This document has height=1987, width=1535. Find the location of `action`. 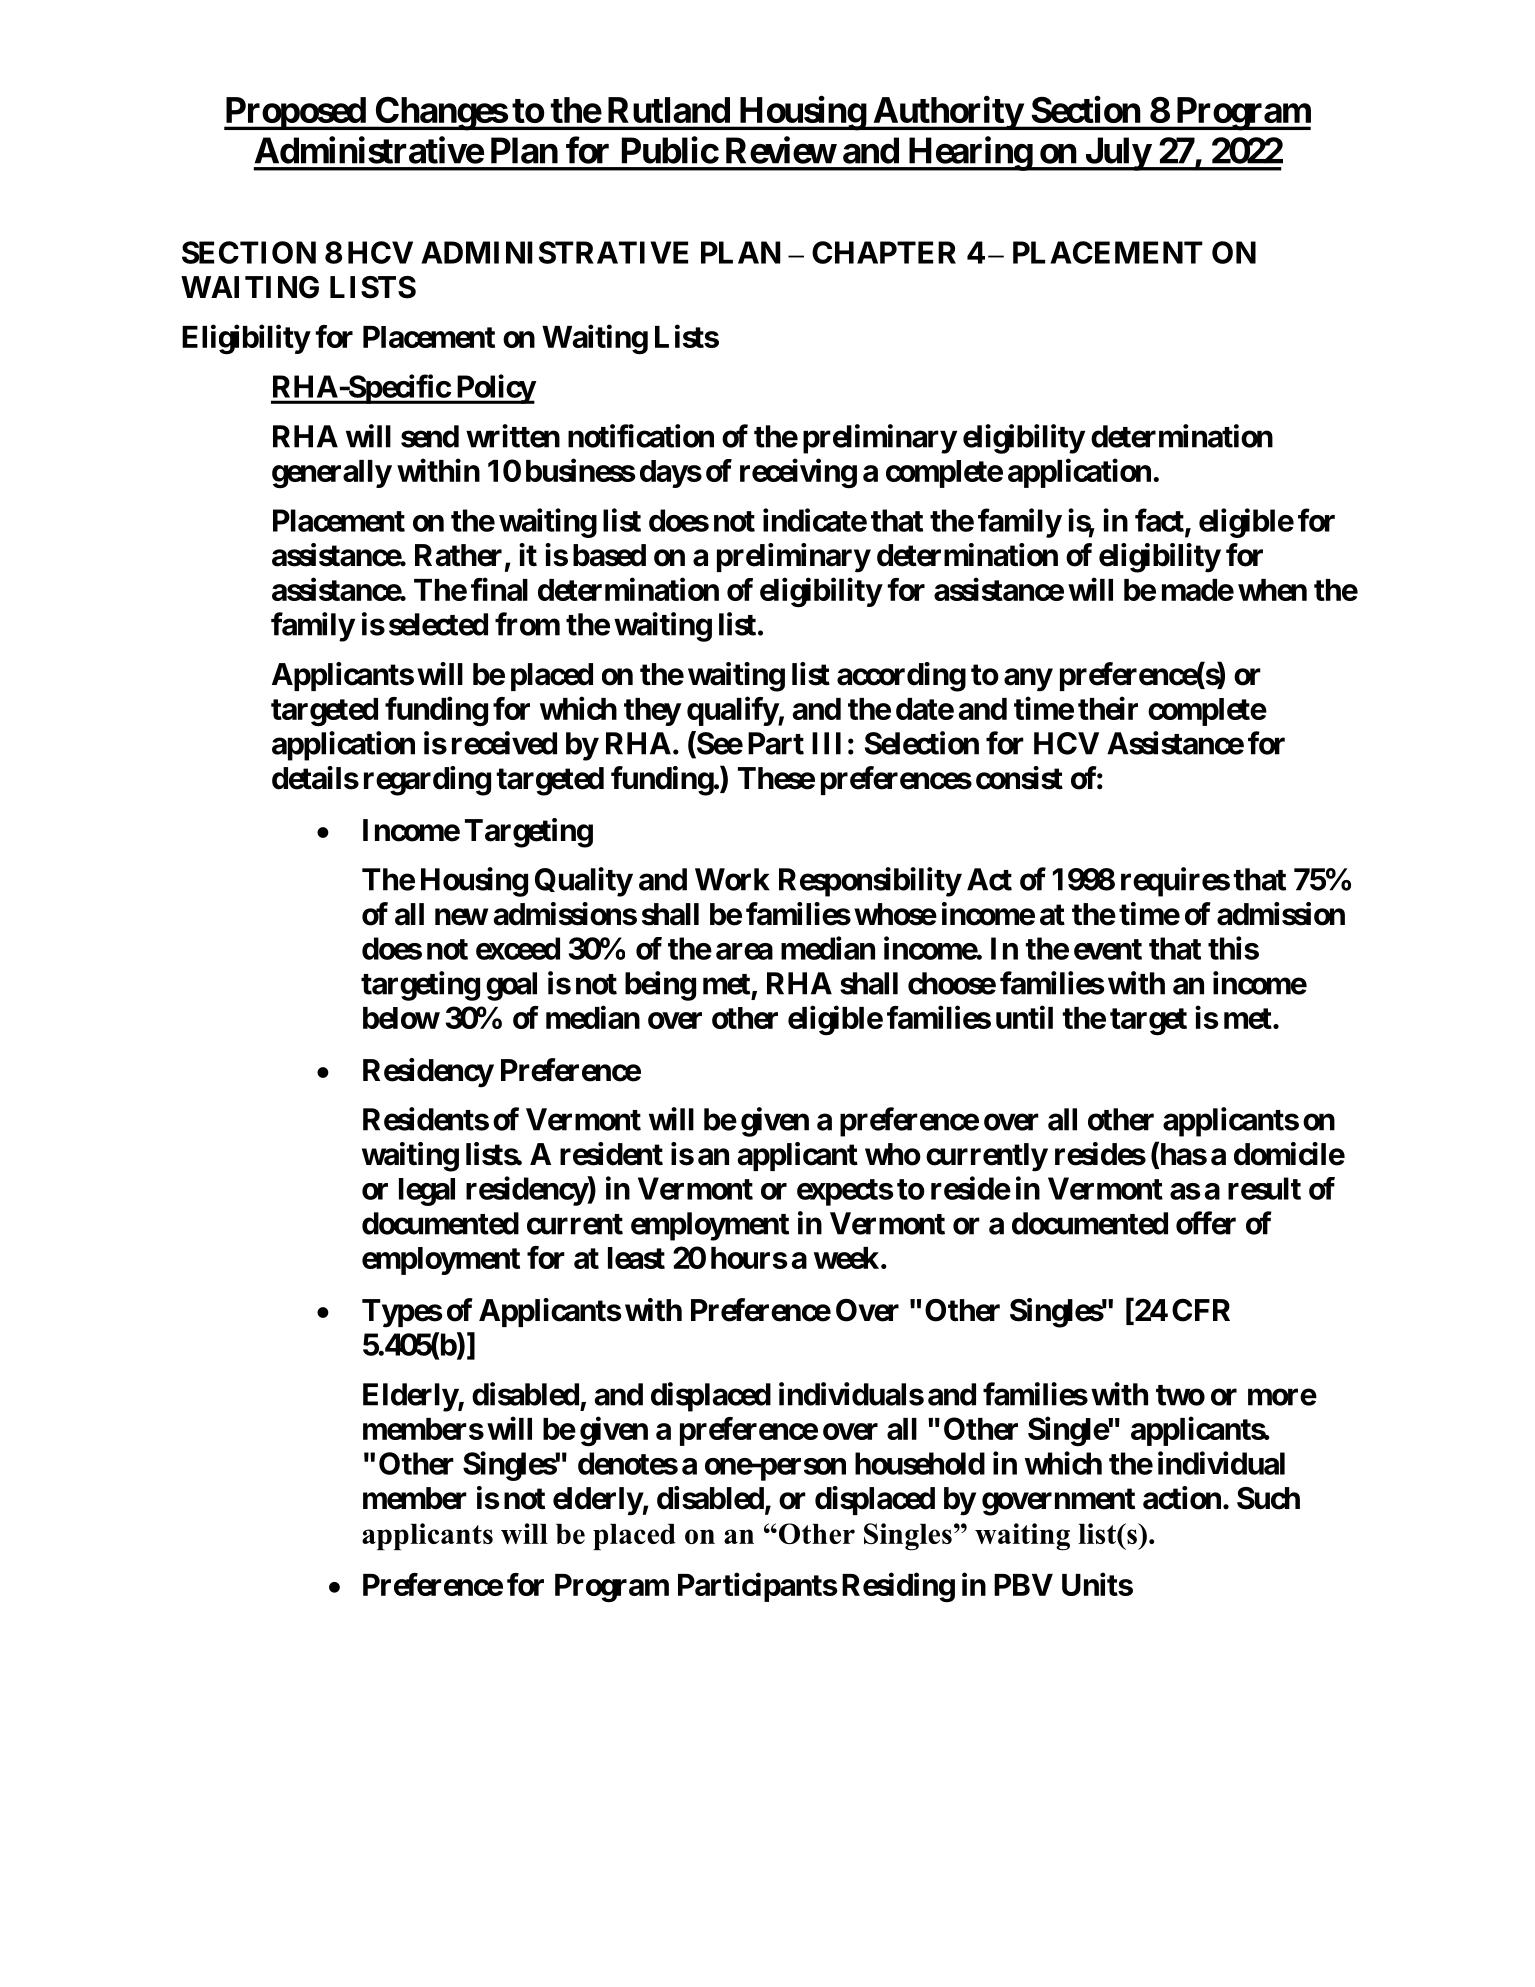

action is located at coordinates (1182, 1498).
